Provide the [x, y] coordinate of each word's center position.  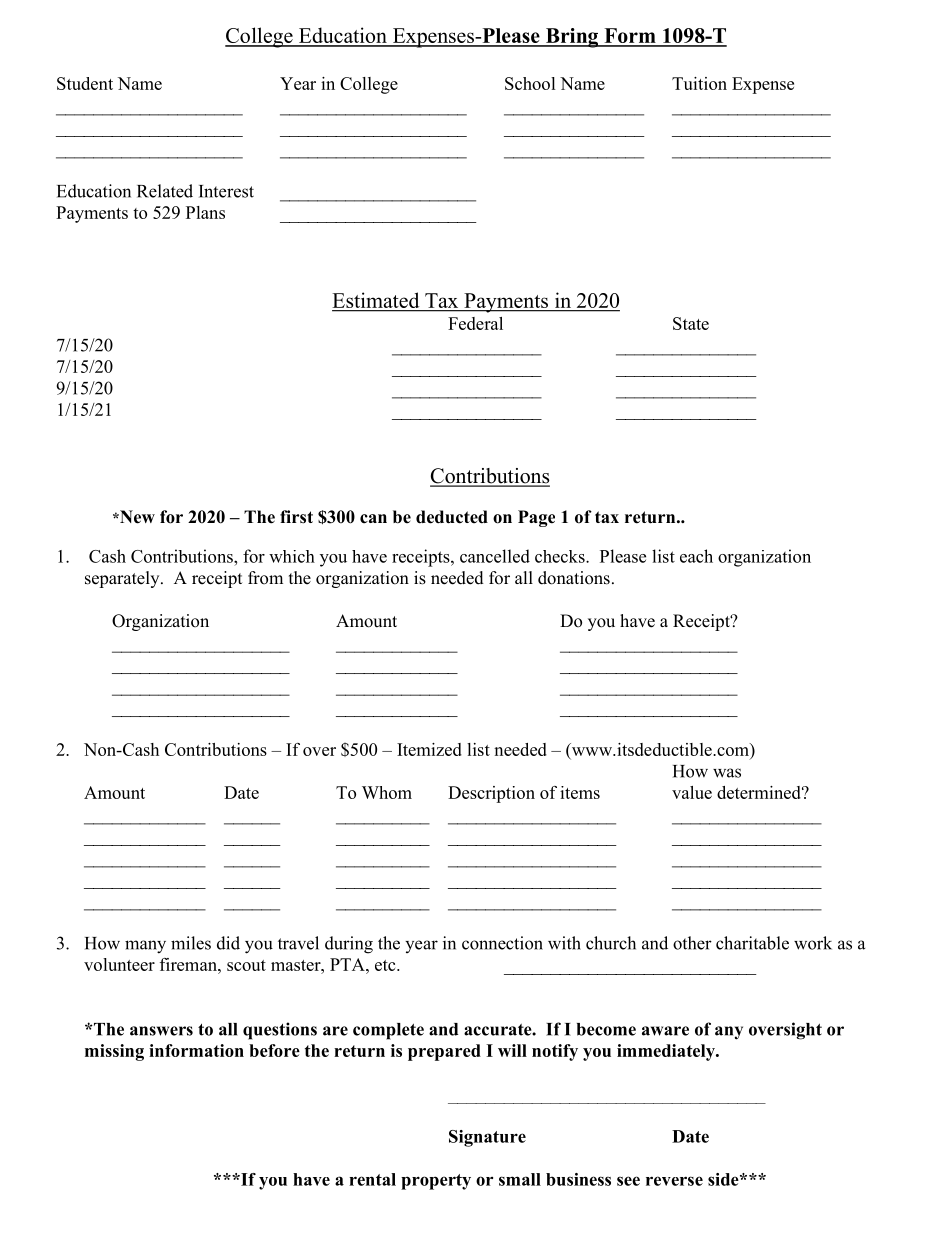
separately [123, 579]
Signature [487, 1138]
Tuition [699, 83]
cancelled [495, 556]
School [530, 83]
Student [85, 83]
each [696, 556]
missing [114, 1052]
